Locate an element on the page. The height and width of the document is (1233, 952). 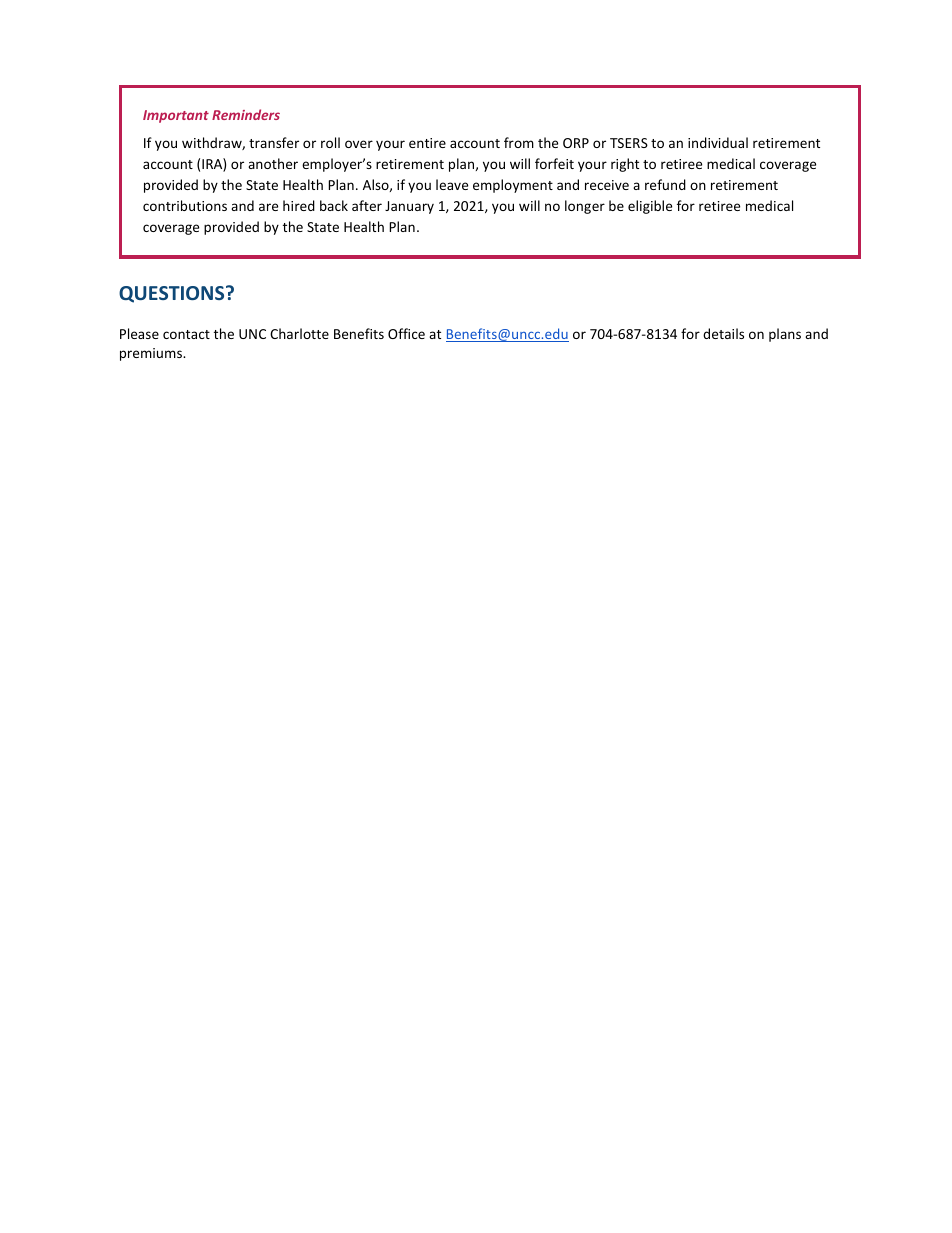
Office is located at coordinates (406, 333).
